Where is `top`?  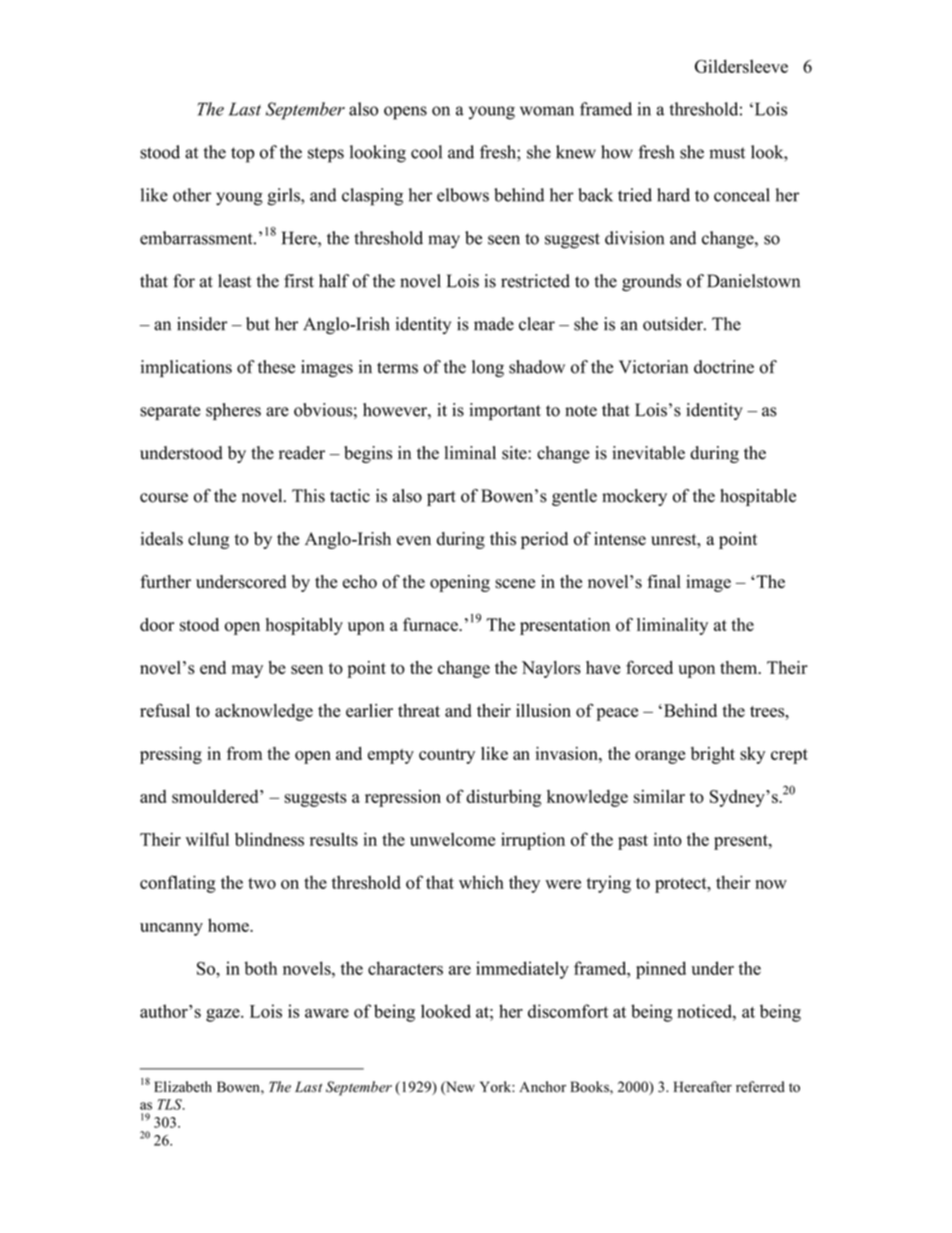 top is located at coordinates (243, 155).
